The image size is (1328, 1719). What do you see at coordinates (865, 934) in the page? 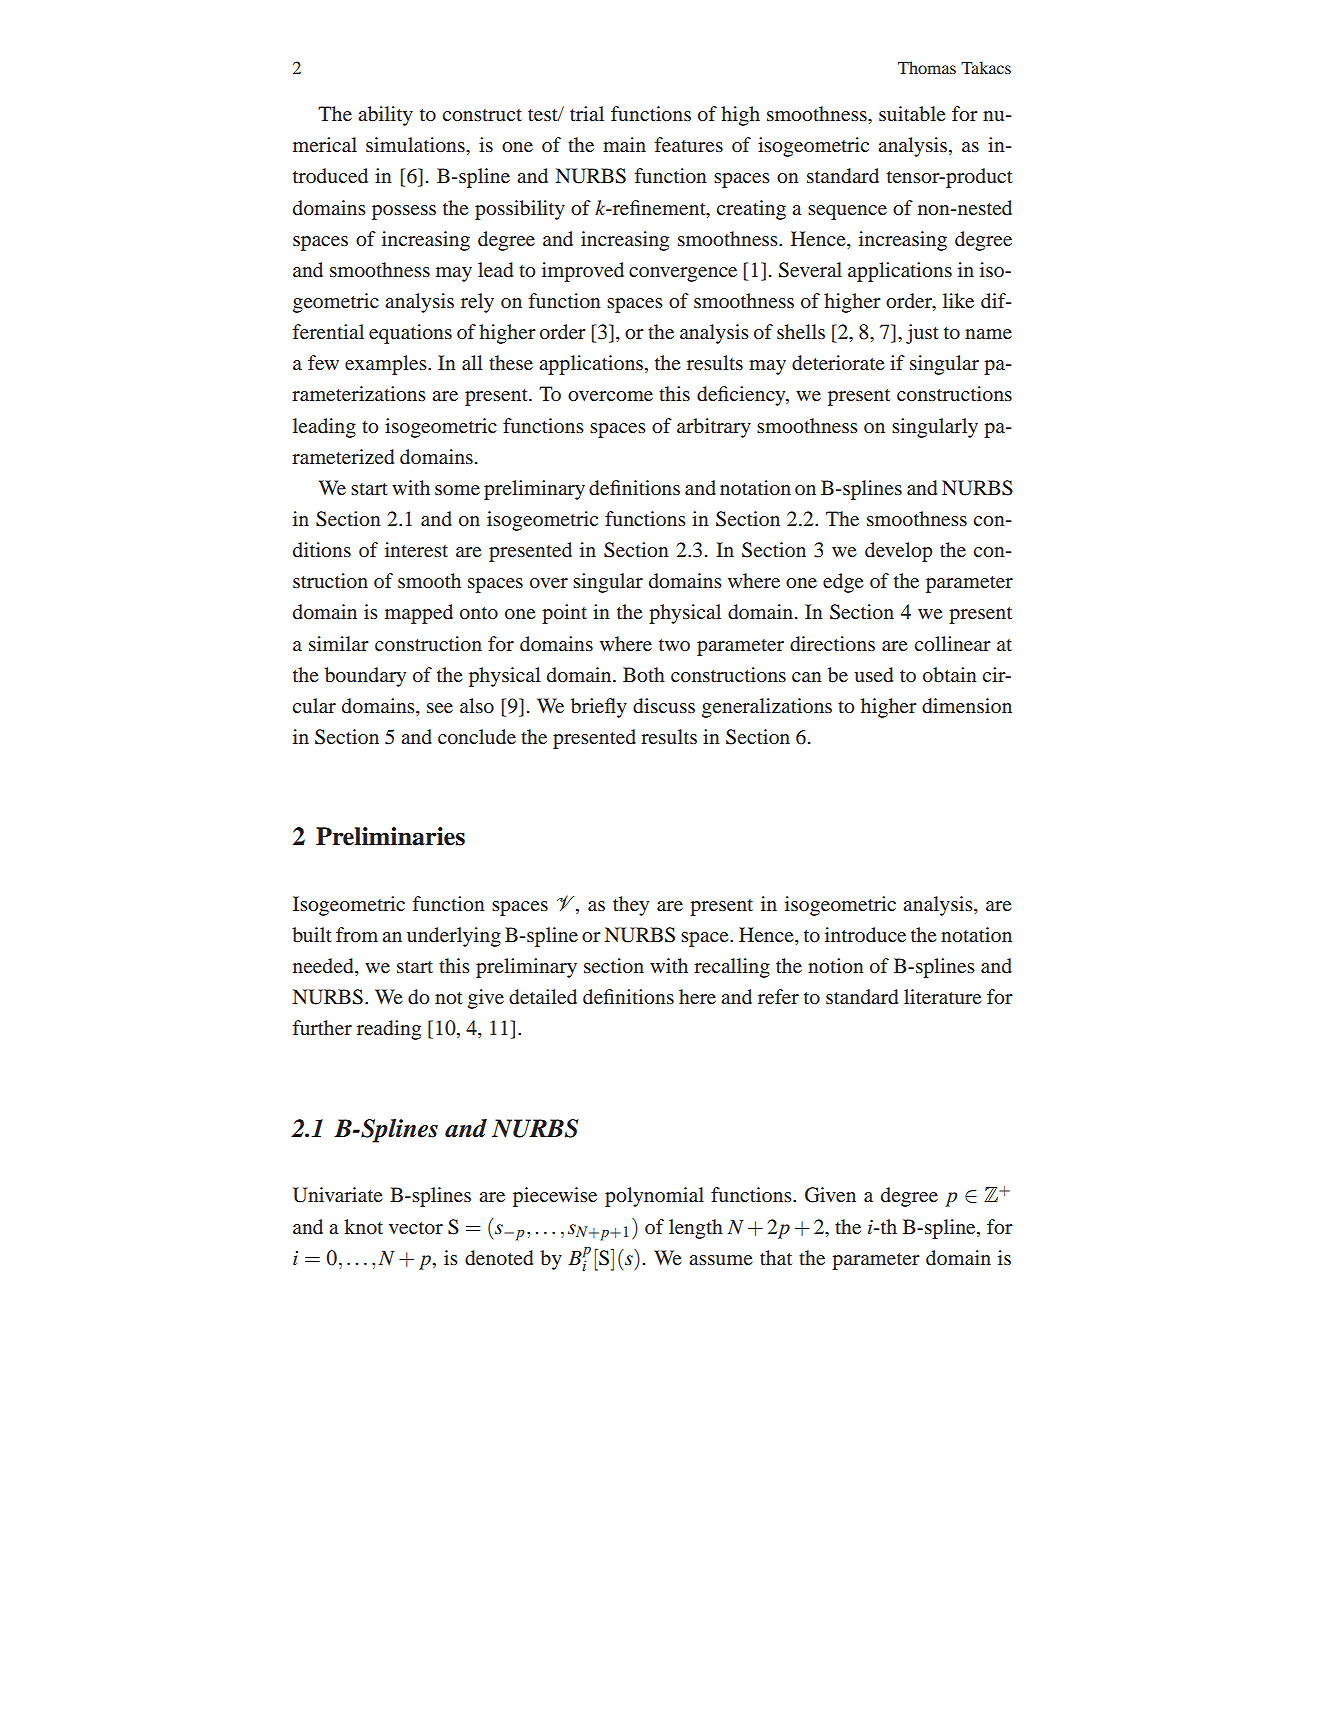
I see `introduce` at bounding box center [865, 934].
